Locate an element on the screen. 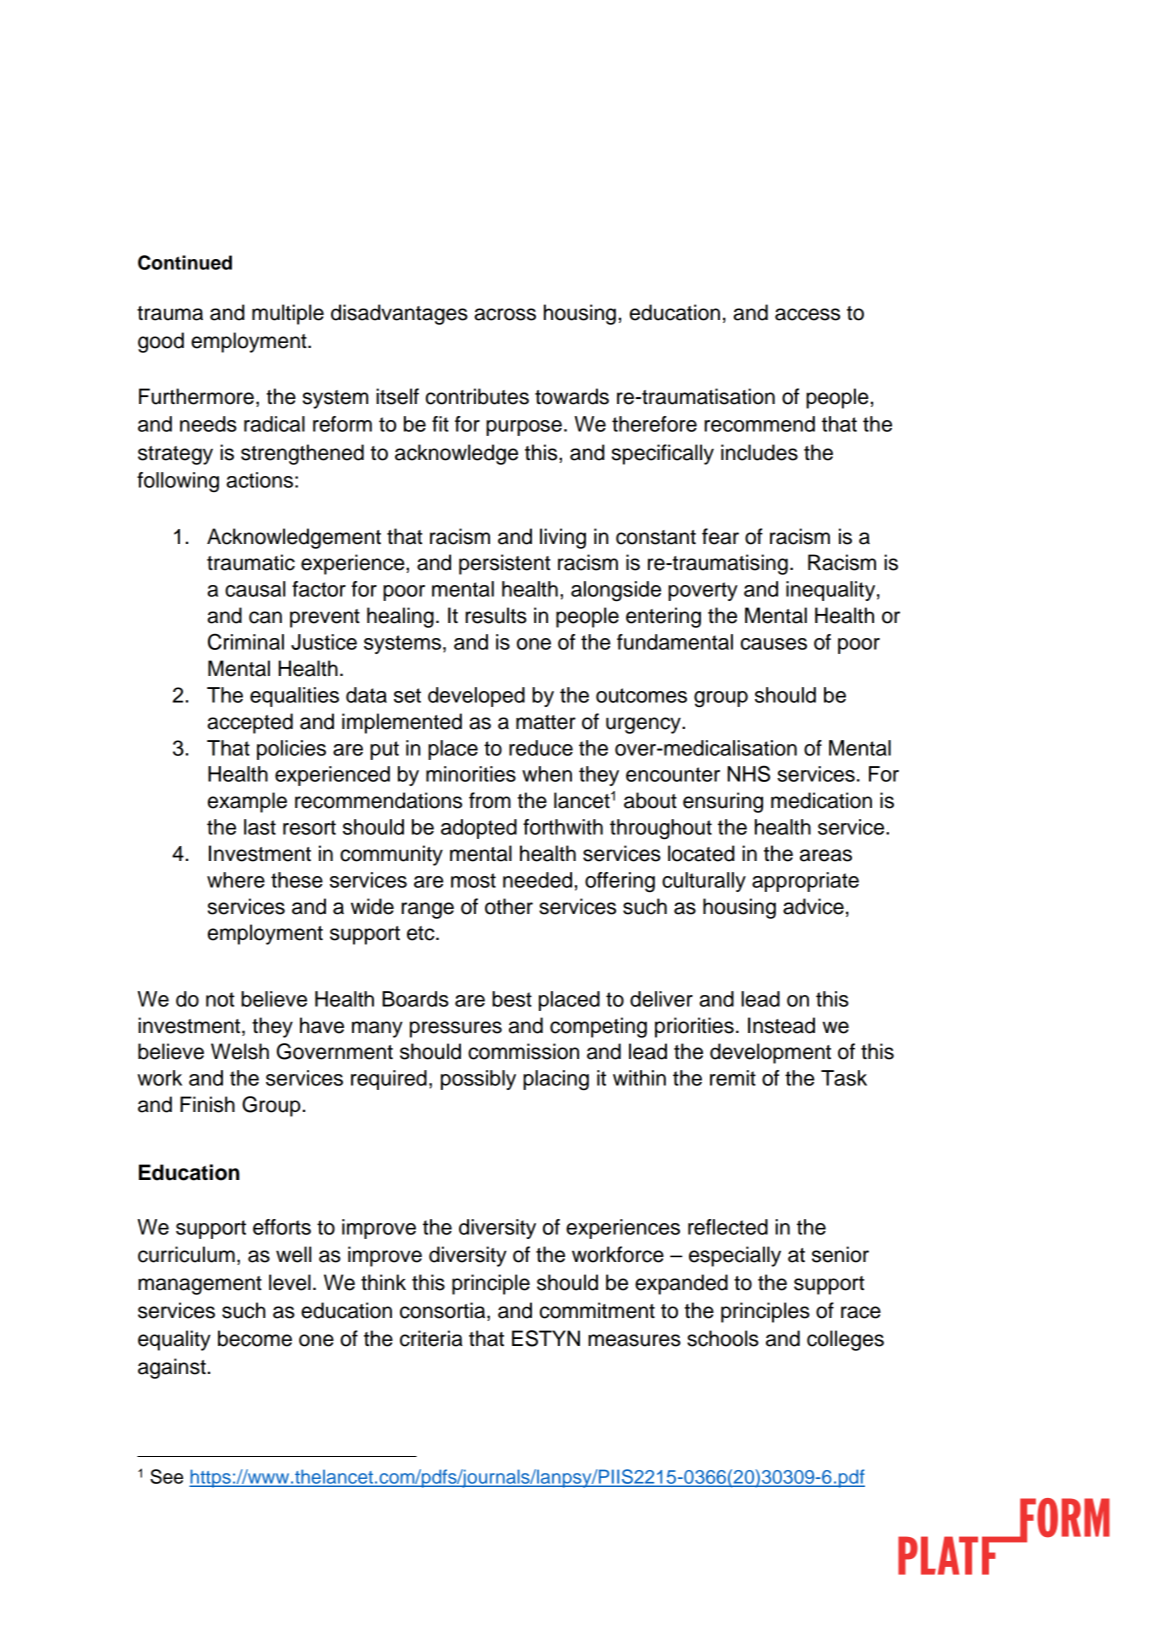  needed is located at coordinates (537, 880).
